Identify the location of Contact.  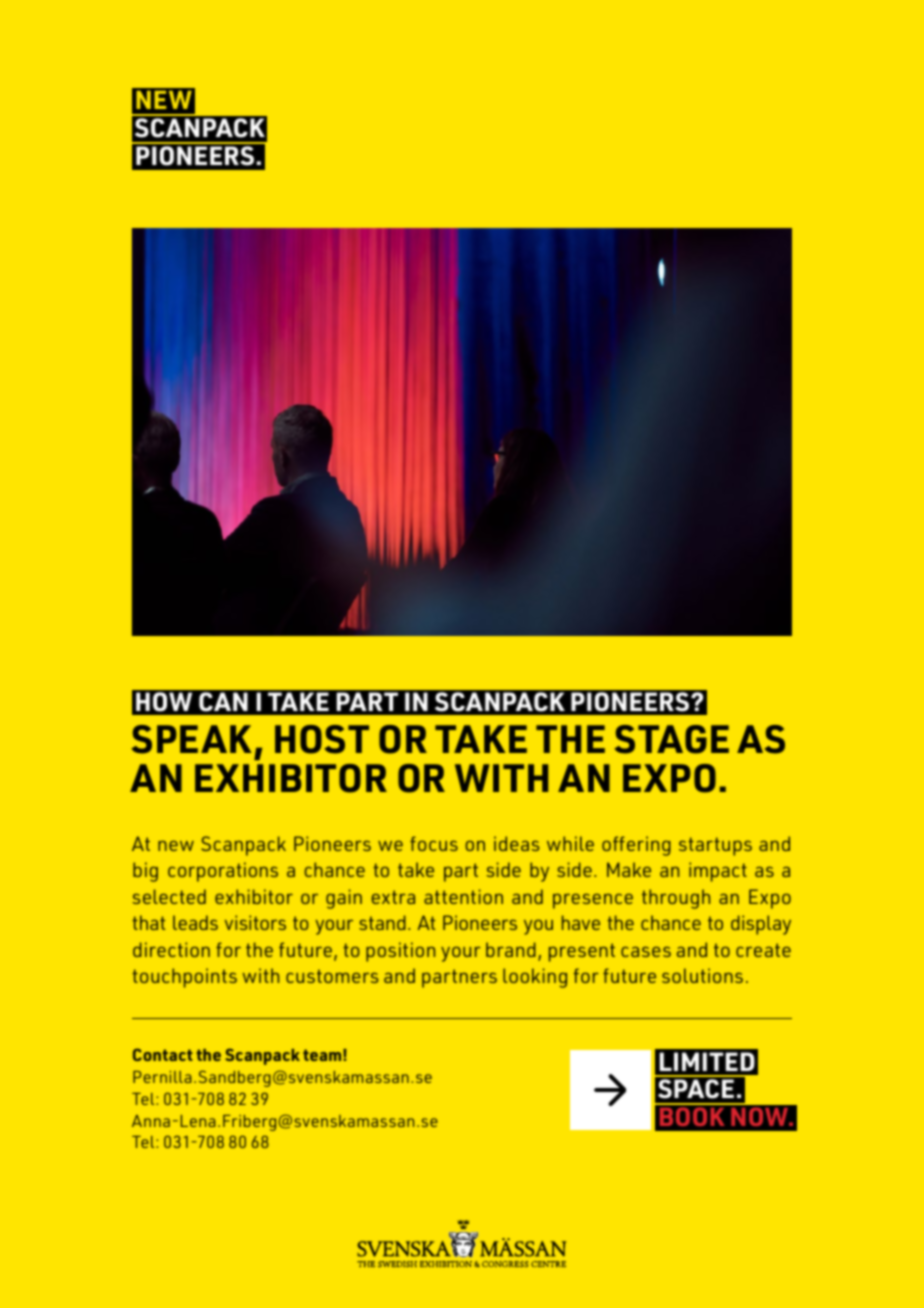
(163, 1054).
